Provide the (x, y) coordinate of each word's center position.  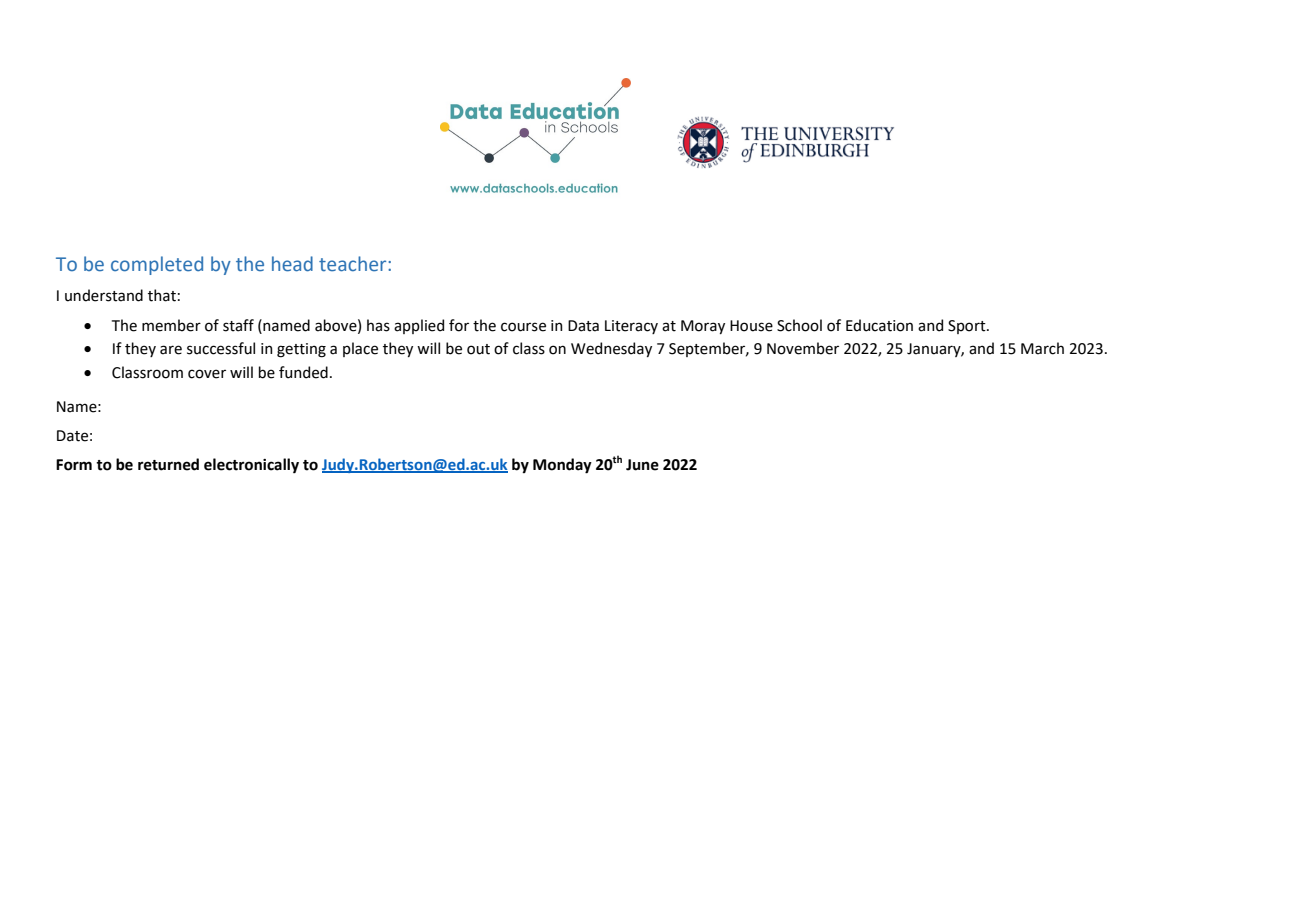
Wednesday (611, 349)
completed (157, 265)
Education (879, 325)
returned (168, 464)
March (1042, 348)
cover (207, 374)
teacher (354, 264)
